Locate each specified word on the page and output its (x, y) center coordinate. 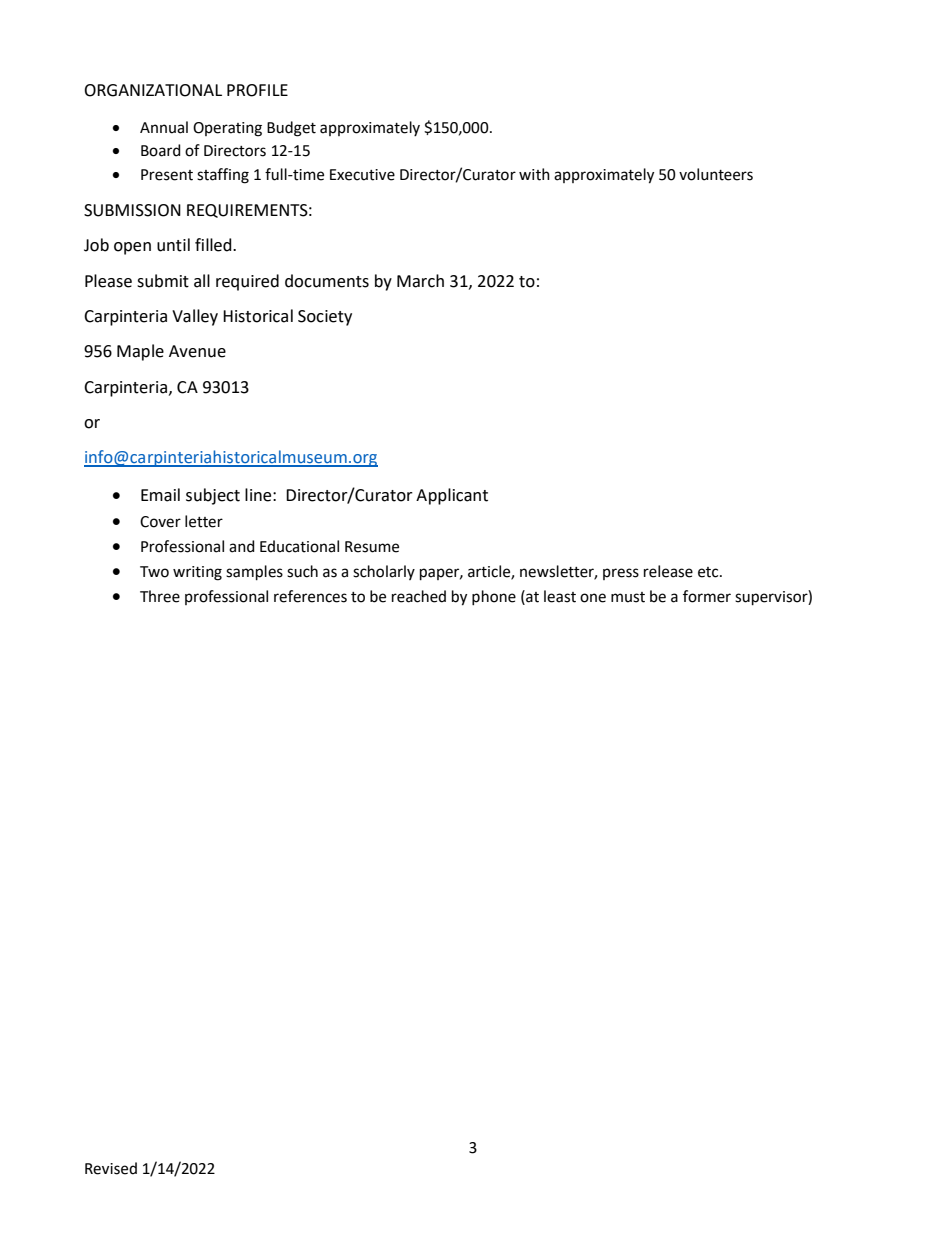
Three (160, 596)
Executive (362, 175)
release (668, 571)
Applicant (452, 496)
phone (494, 597)
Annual (164, 127)
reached (419, 596)
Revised (111, 1168)
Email (160, 495)
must (628, 597)
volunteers (716, 174)
